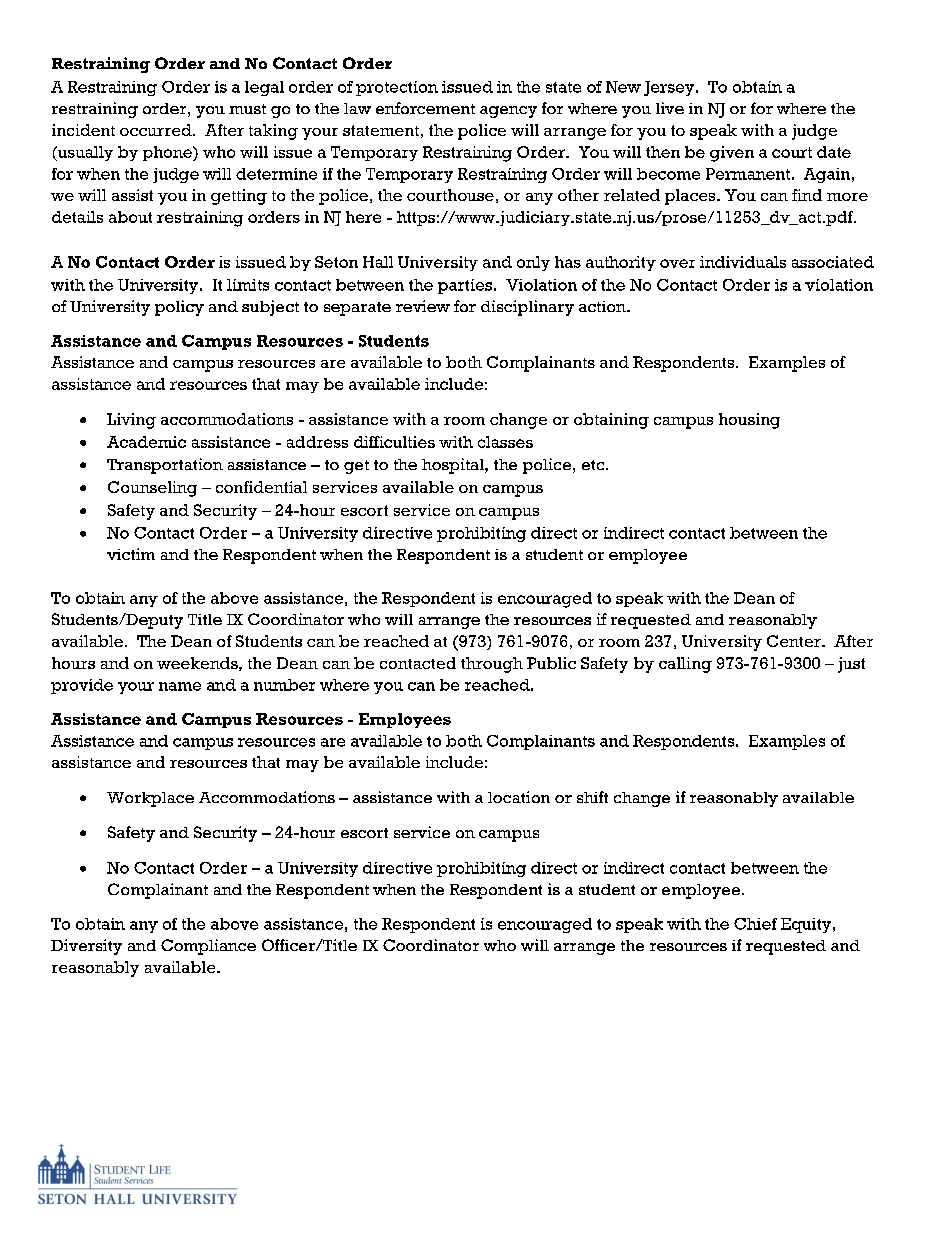 Image resolution: width=952 pixels, height=1233 pixels. What do you see at coordinates (732, 154) in the document?
I see `given` at bounding box center [732, 154].
